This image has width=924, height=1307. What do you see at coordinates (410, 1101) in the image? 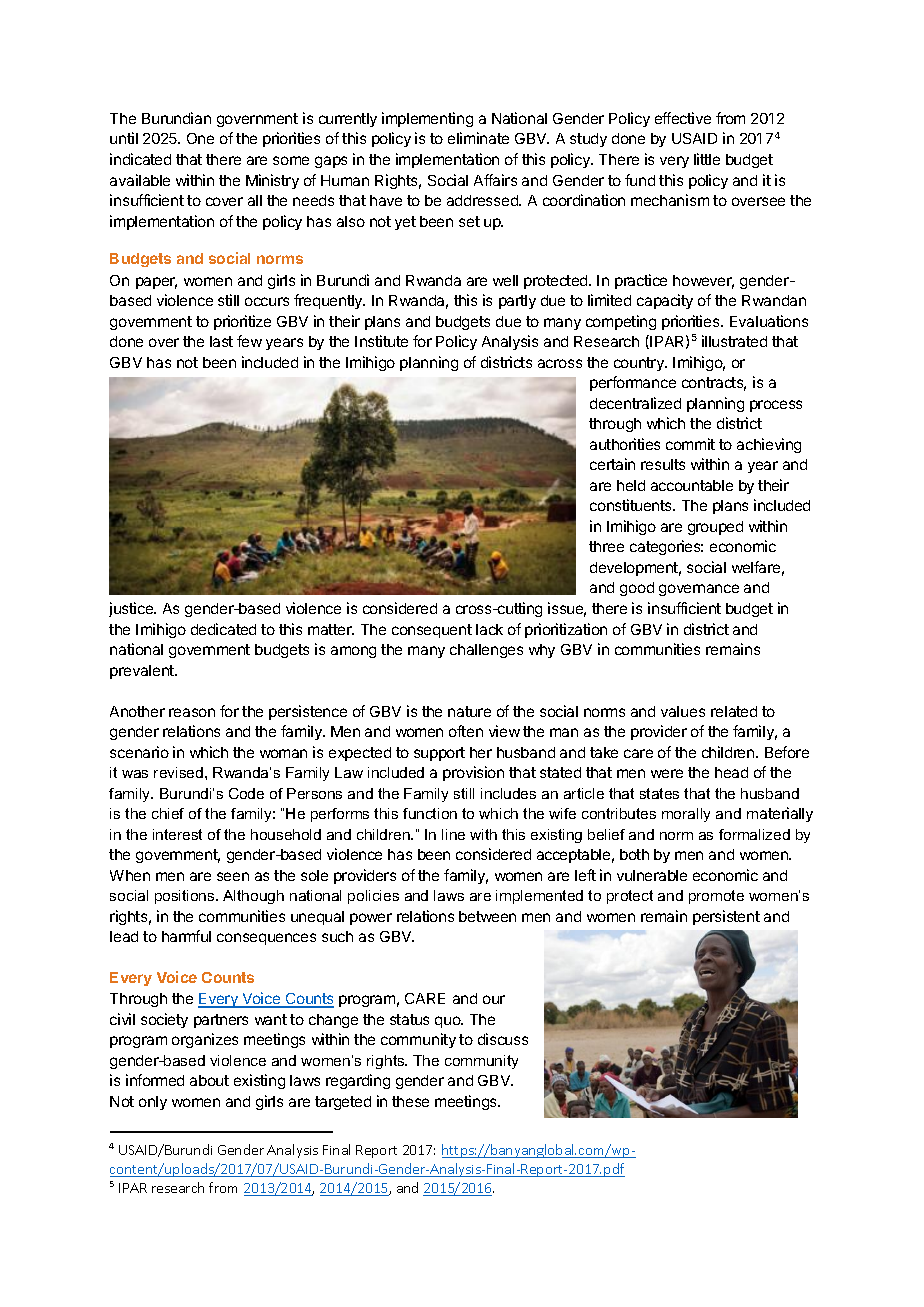
I see `these` at bounding box center [410, 1101].
